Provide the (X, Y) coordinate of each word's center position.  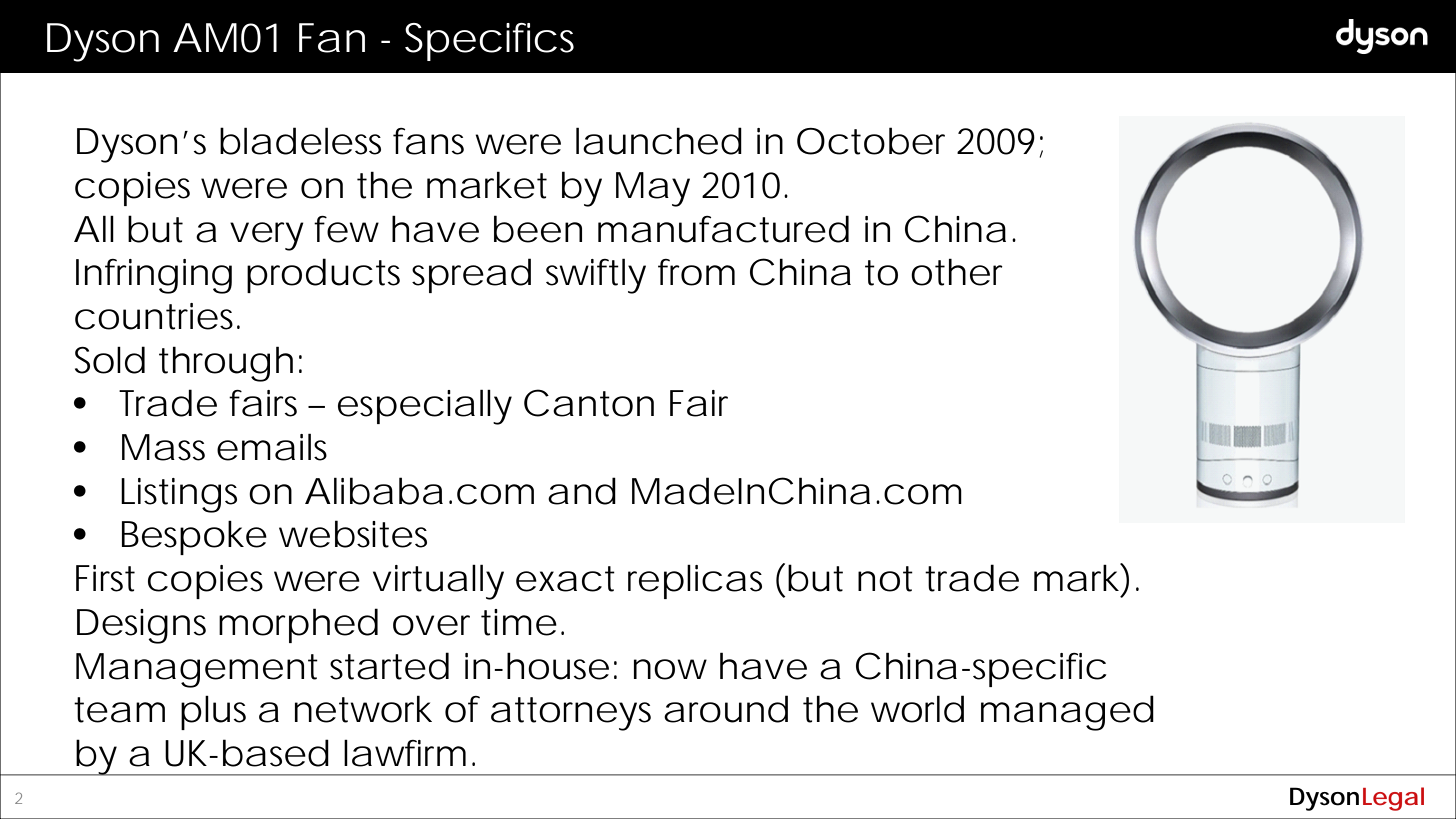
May (653, 189)
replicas (695, 582)
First (105, 578)
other (957, 272)
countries (154, 316)
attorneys (571, 714)
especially (425, 407)
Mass (163, 447)
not (885, 579)
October (871, 141)
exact (565, 579)
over (431, 625)
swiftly (596, 276)
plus (213, 713)
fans (428, 141)
